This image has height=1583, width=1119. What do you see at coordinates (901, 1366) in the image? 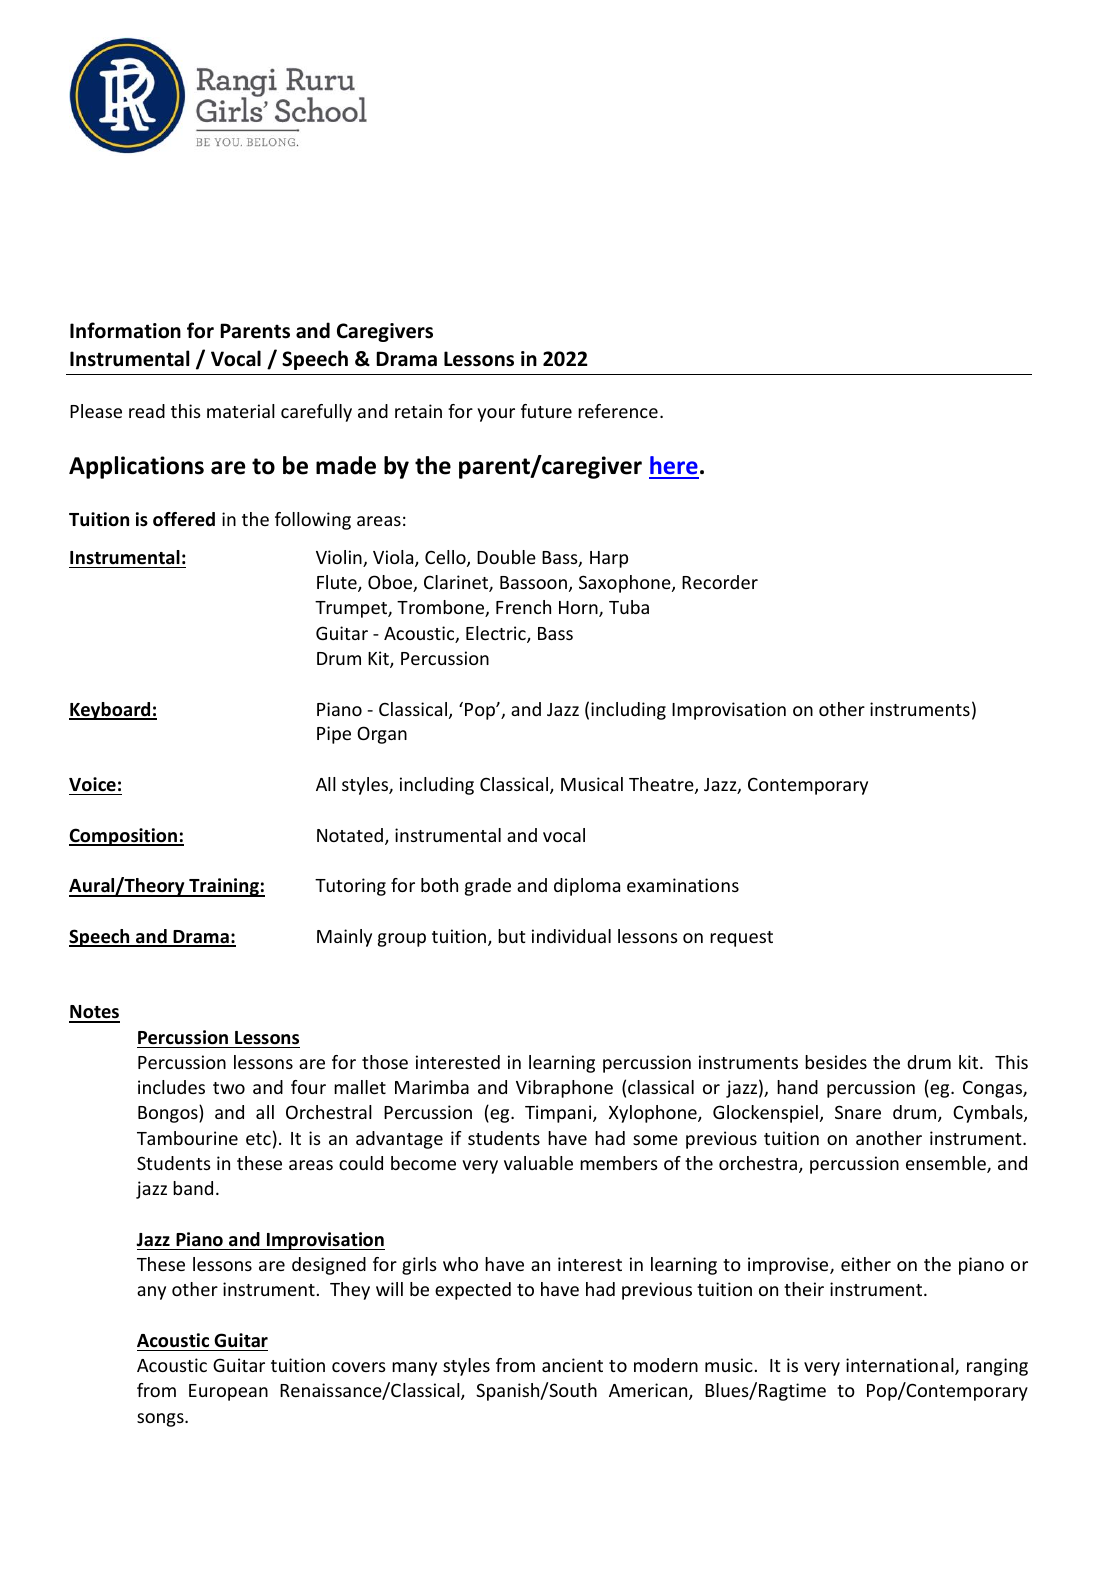
I see `international` at bounding box center [901, 1366].
